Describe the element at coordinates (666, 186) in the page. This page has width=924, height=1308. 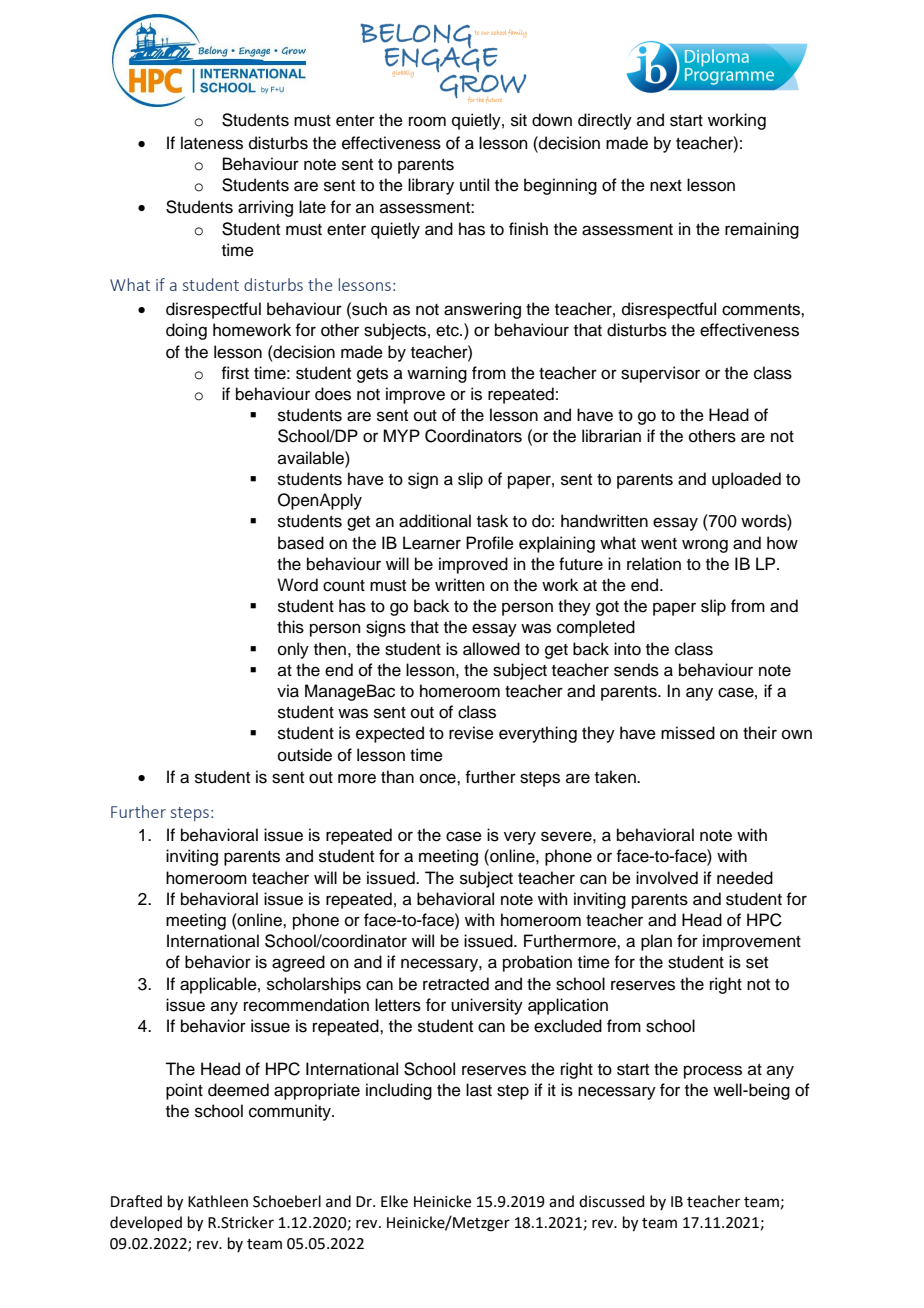
I see `next` at that location.
